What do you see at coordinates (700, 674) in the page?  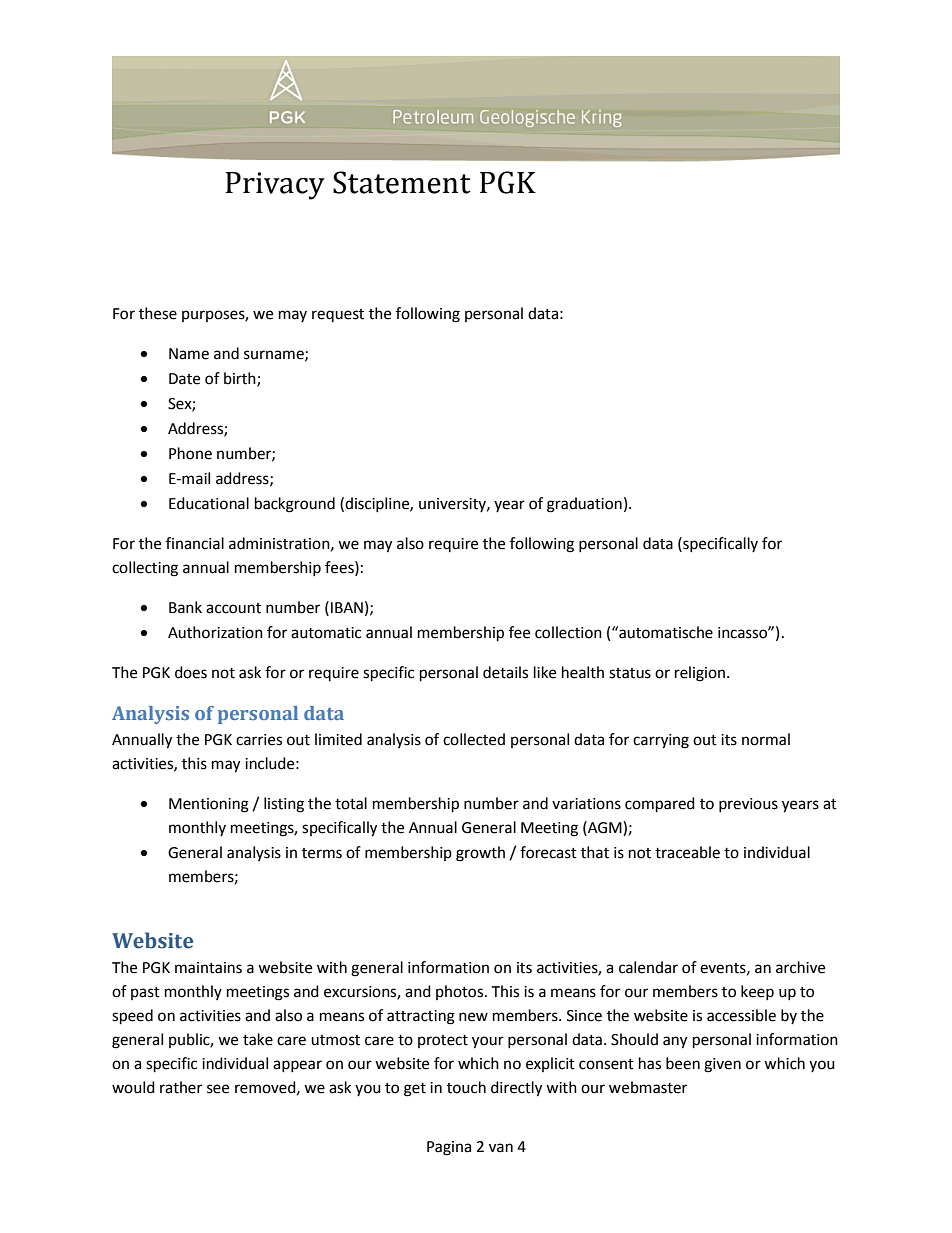 I see `religion` at bounding box center [700, 674].
